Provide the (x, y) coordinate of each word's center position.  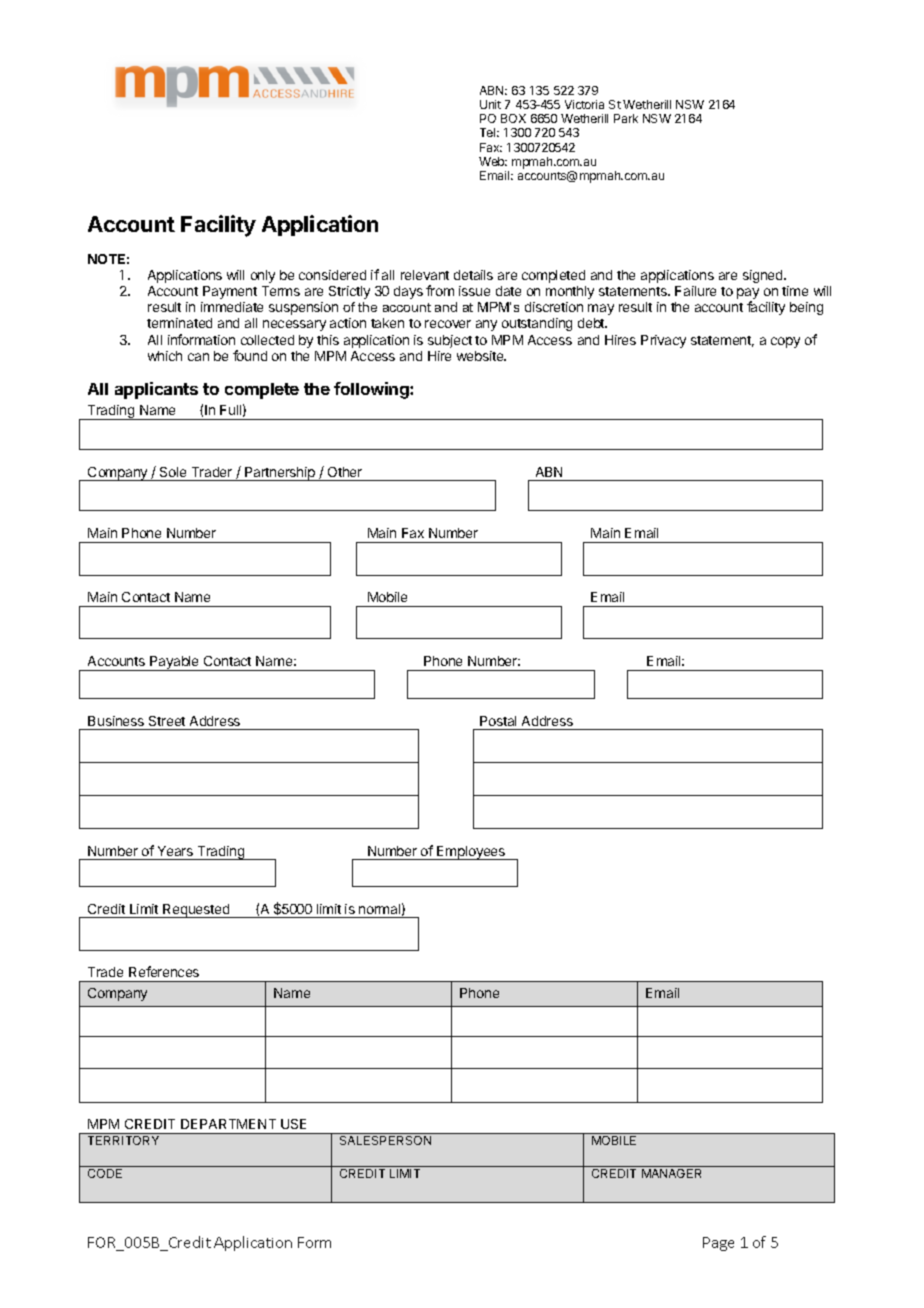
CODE (105, 1173)
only (263, 276)
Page (718, 1244)
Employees (471, 853)
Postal (498, 721)
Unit (490, 104)
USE (293, 1124)
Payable (175, 663)
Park (626, 118)
